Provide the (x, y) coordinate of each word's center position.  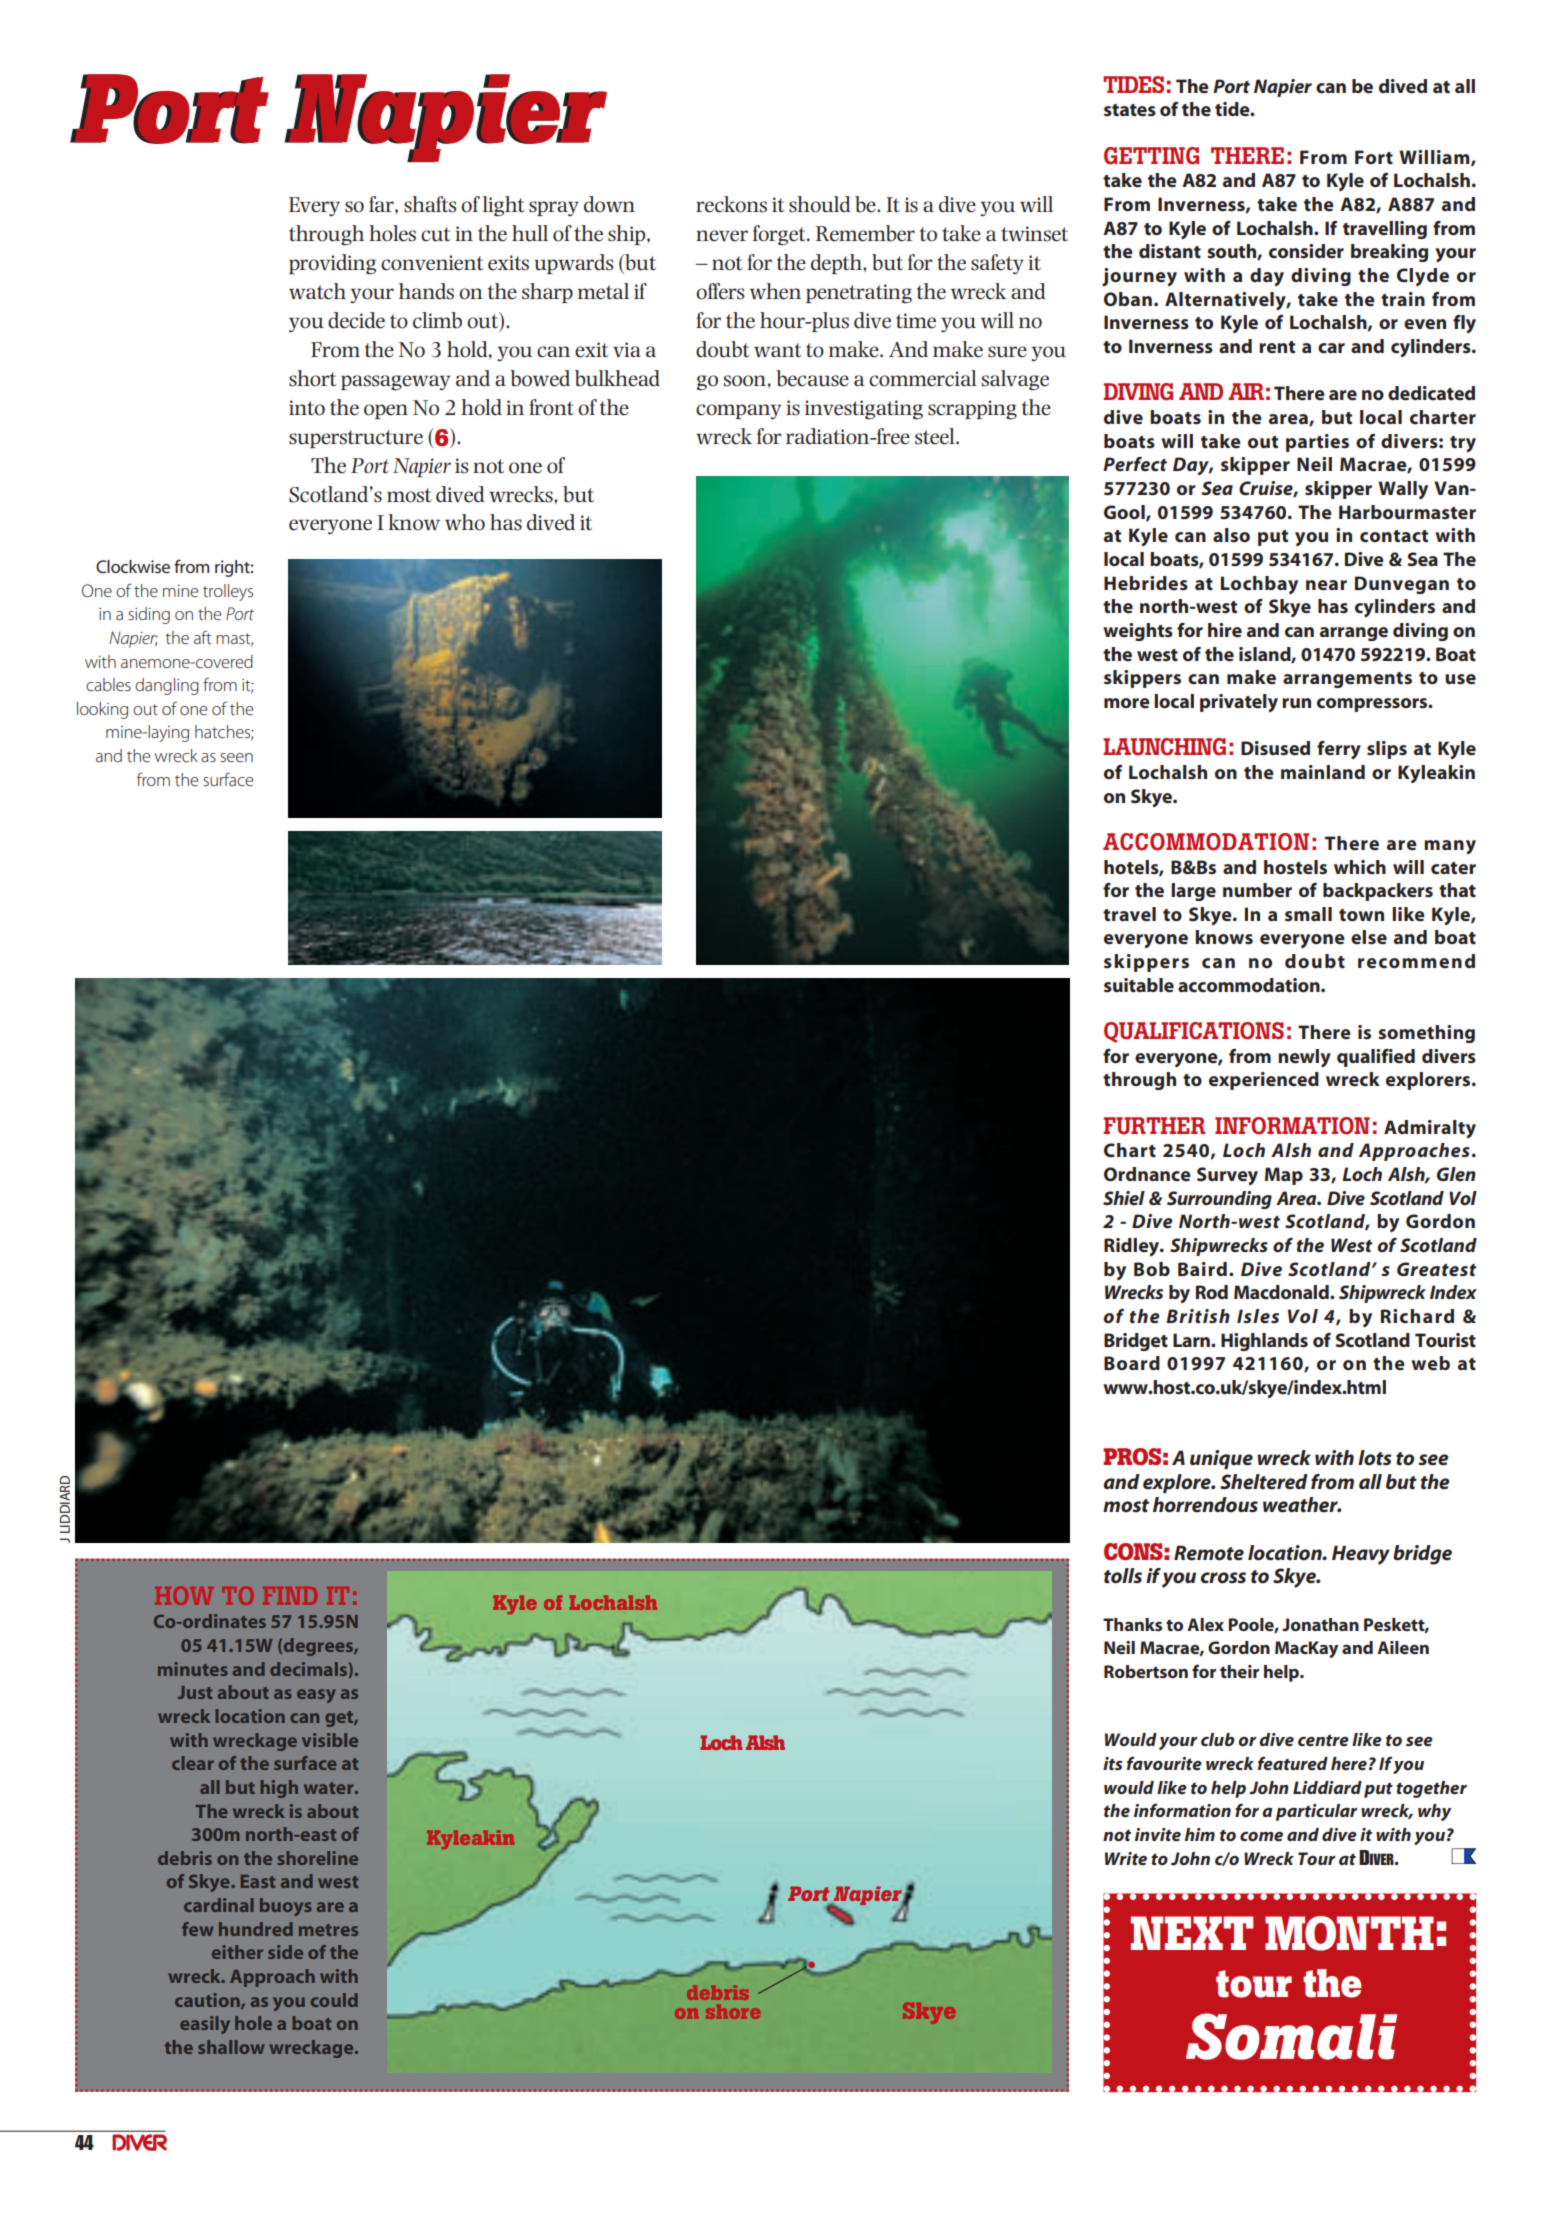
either (237, 1952)
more (1127, 703)
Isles (1258, 1316)
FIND (290, 1596)
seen (236, 757)
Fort (1374, 157)
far (382, 204)
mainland (1323, 772)
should (819, 204)
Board (1132, 1363)
